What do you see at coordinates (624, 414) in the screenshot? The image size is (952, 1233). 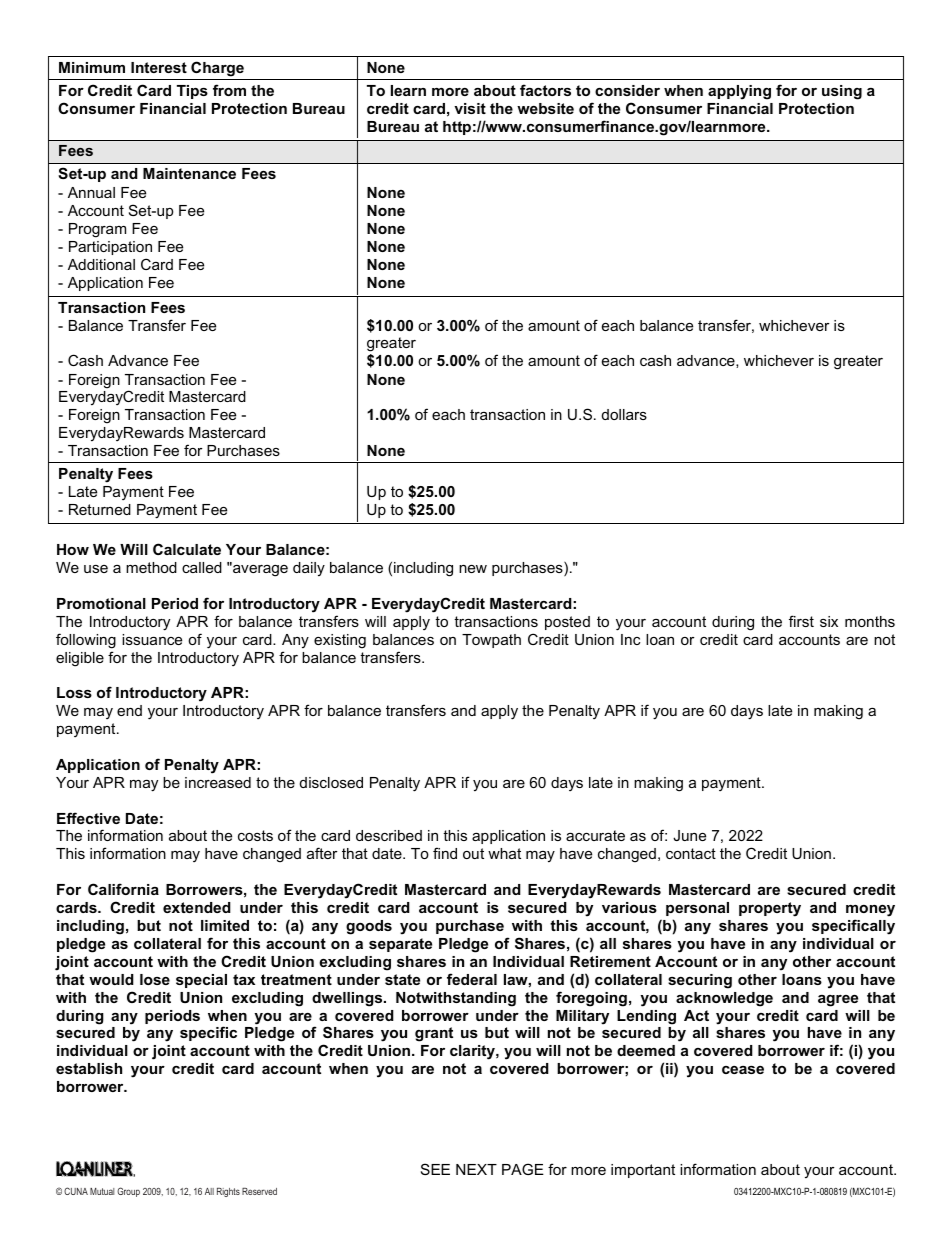 I see `dollars` at bounding box center [624, 414].
